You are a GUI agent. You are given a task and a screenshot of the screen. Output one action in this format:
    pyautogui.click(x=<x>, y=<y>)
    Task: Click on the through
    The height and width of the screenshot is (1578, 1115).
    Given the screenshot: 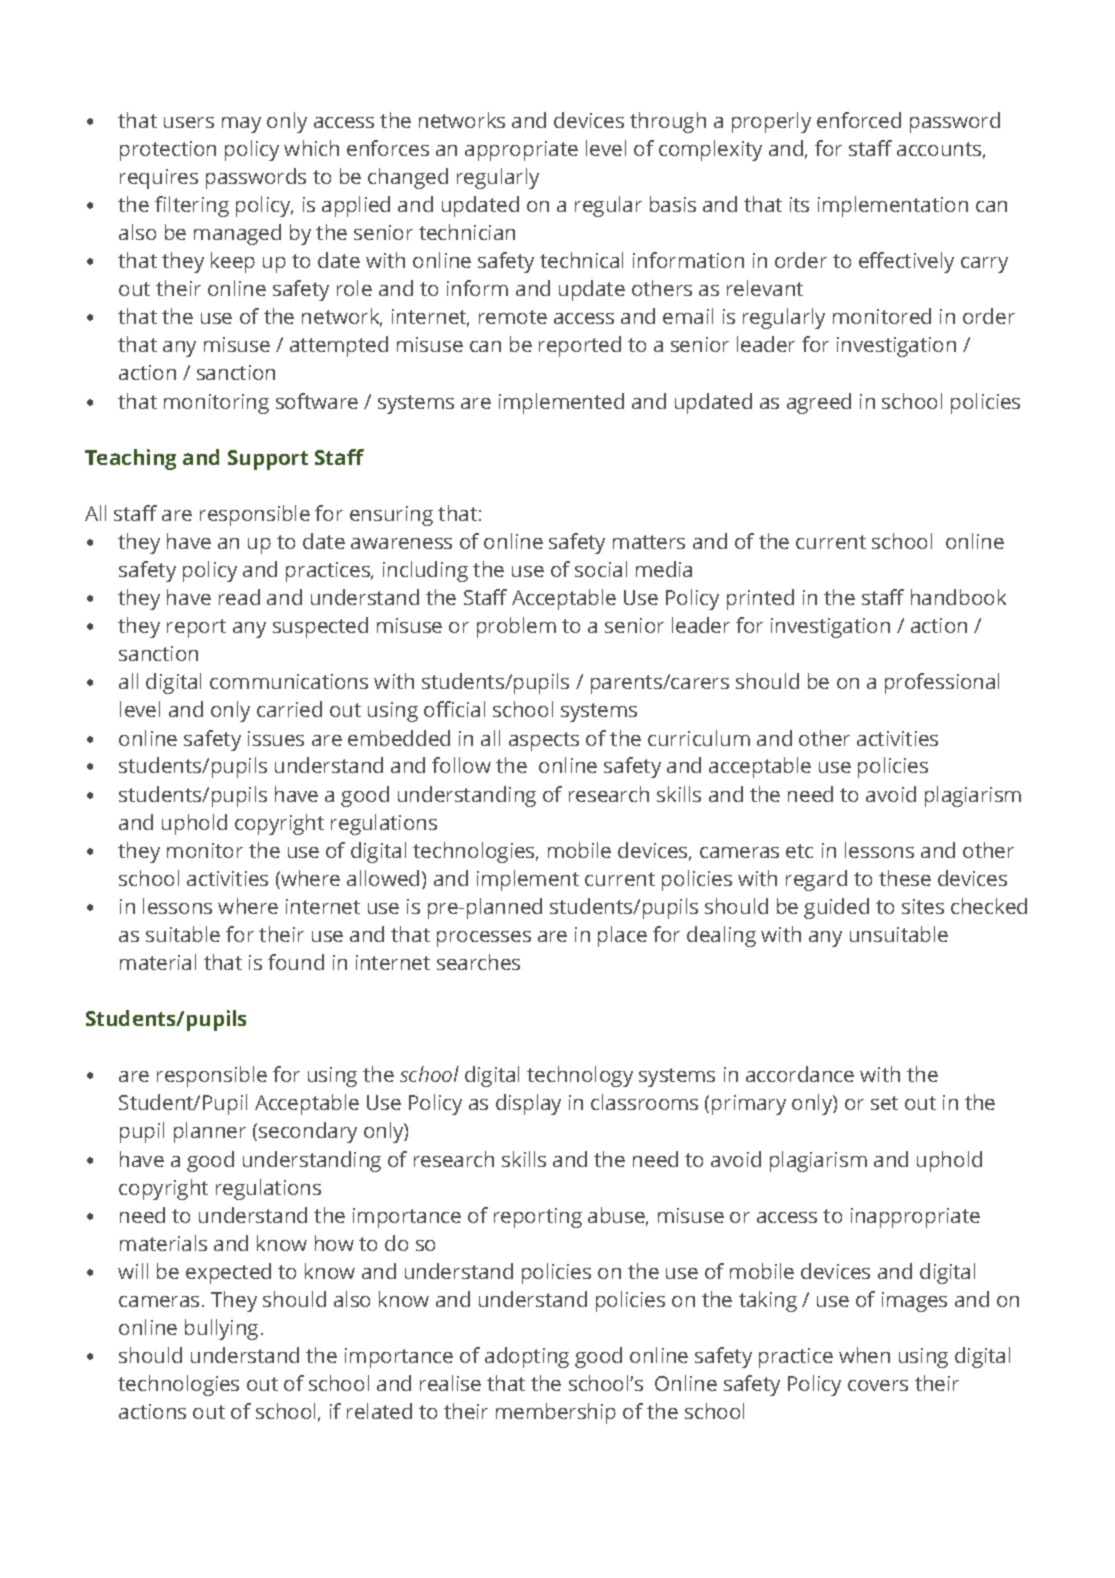 What is the action you would take?
    pyautogui.click(x=668, y=122)
